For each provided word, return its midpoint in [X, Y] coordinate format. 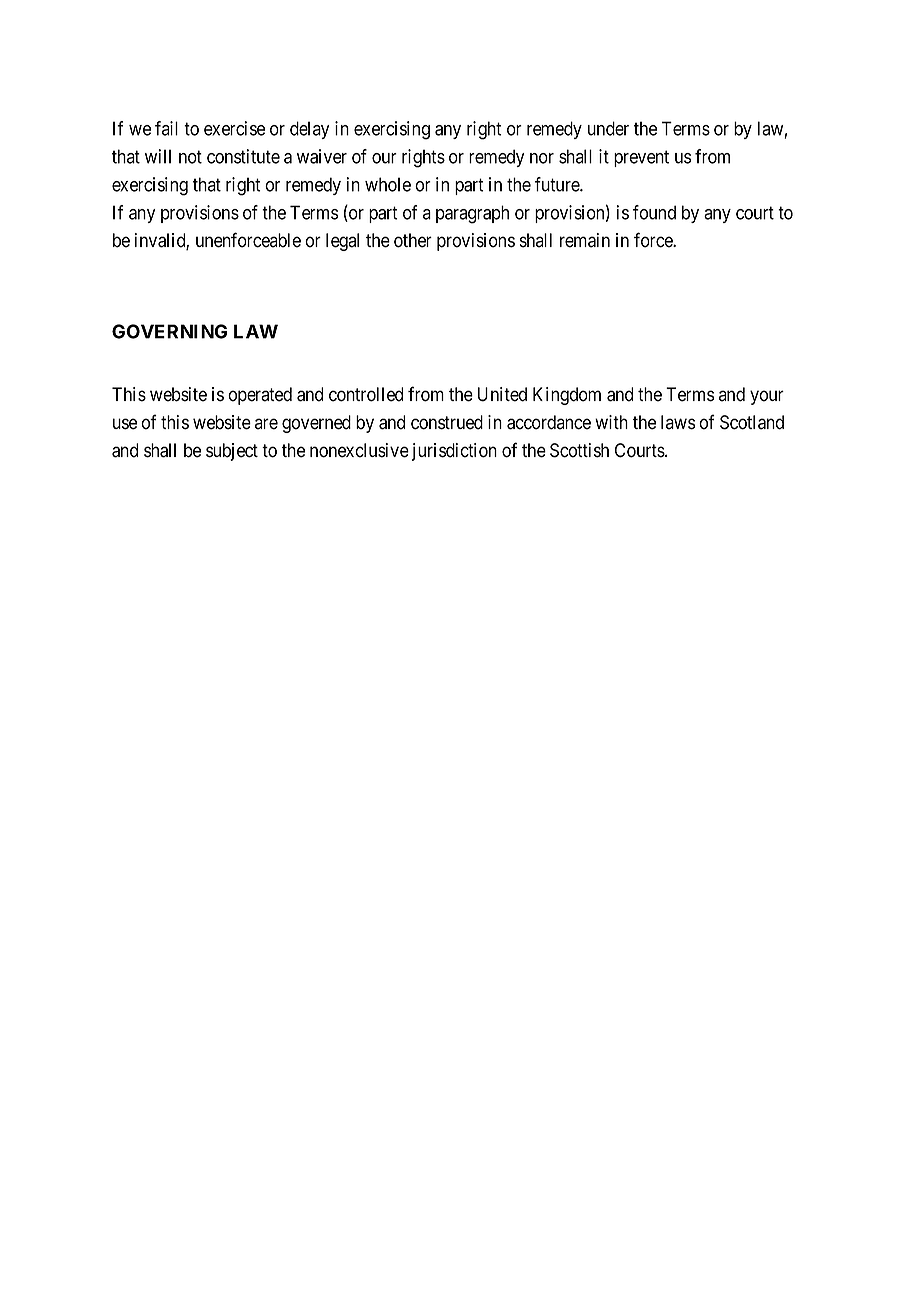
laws [678, 422]
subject [232, 452]
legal [342, 242]
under [608, 128]
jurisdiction [454, 452]
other [413, 240]
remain [585, 240]
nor [542, 158]
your [767, 397]
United [502, 394]
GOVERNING [169, 331]
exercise [234, 128]
